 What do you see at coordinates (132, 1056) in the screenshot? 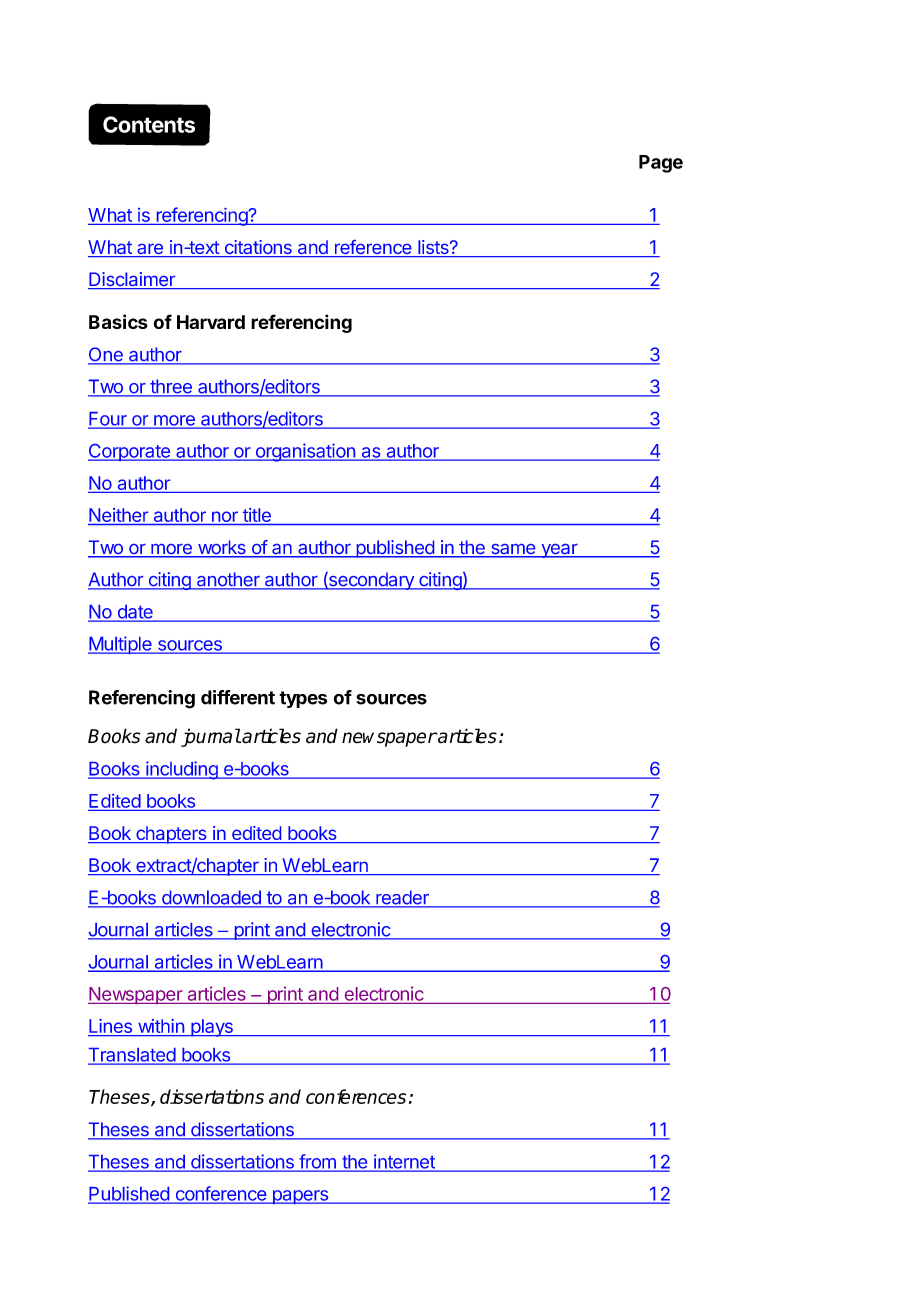
I see `Translated` at bounding box center [132, 1056].
